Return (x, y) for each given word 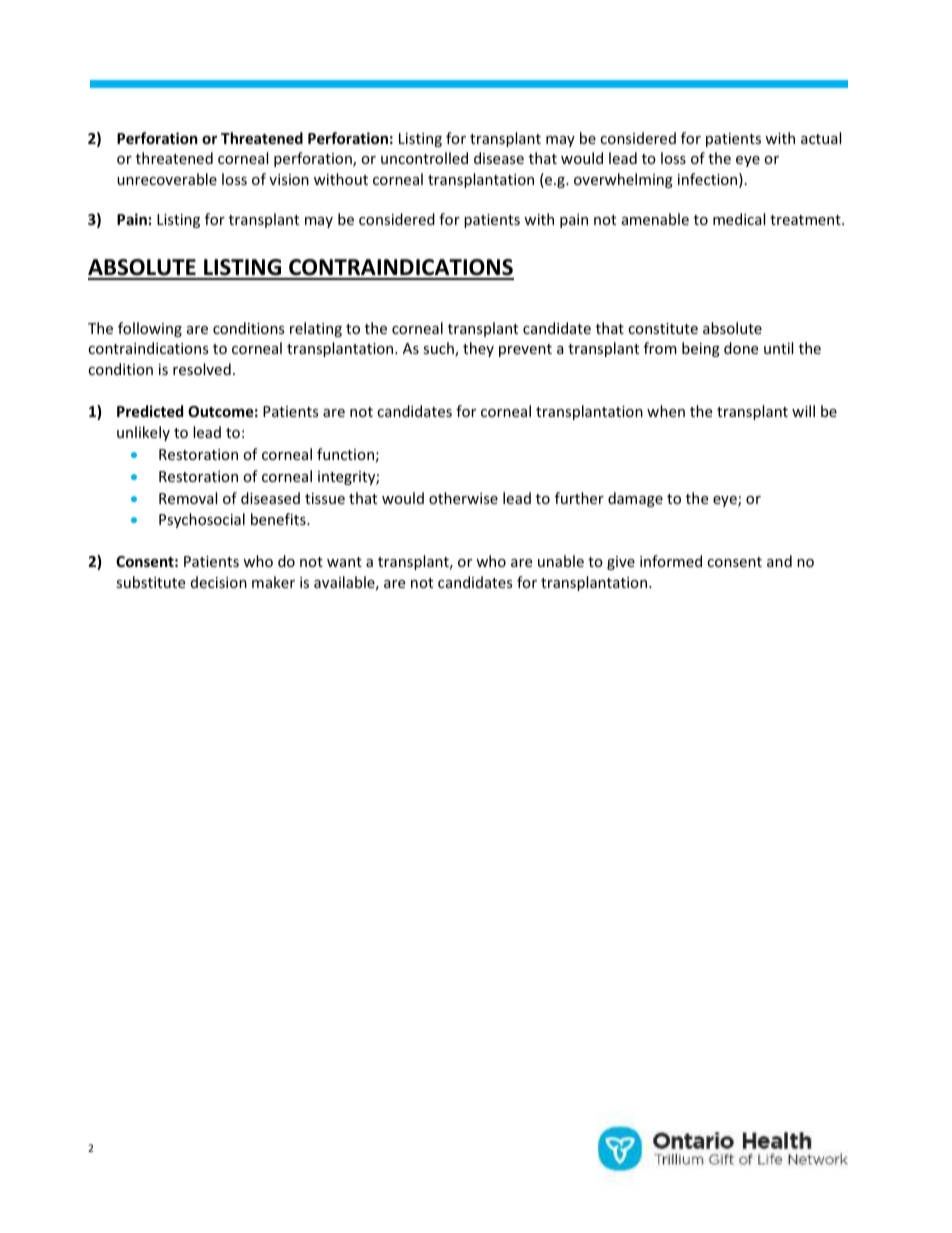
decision (219, 582)
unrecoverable (167, 179)
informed (671, 561)
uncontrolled (424, 158)
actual (821, 138)
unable (561, 561)
